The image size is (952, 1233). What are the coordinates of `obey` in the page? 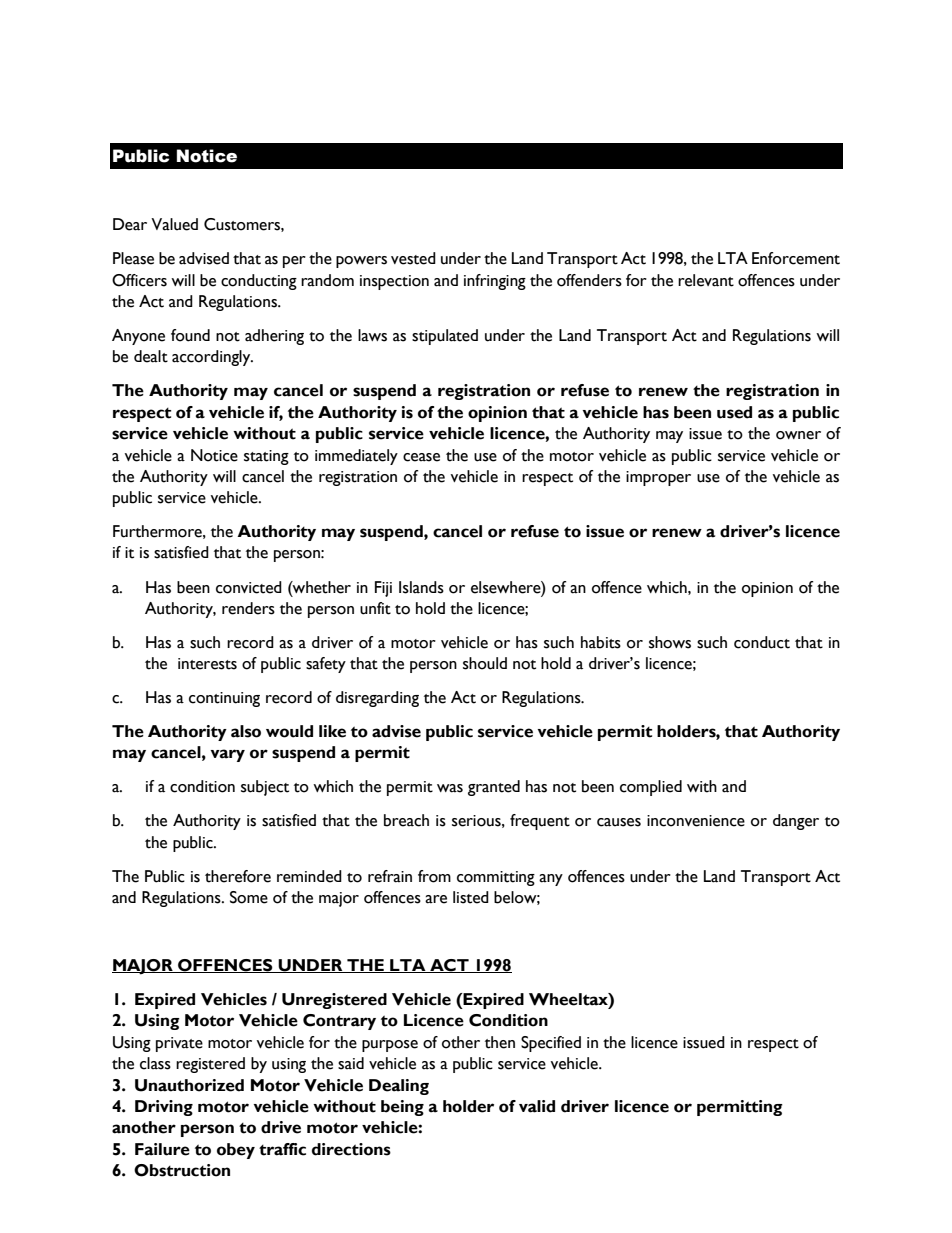 It's located at (236, 1151).
